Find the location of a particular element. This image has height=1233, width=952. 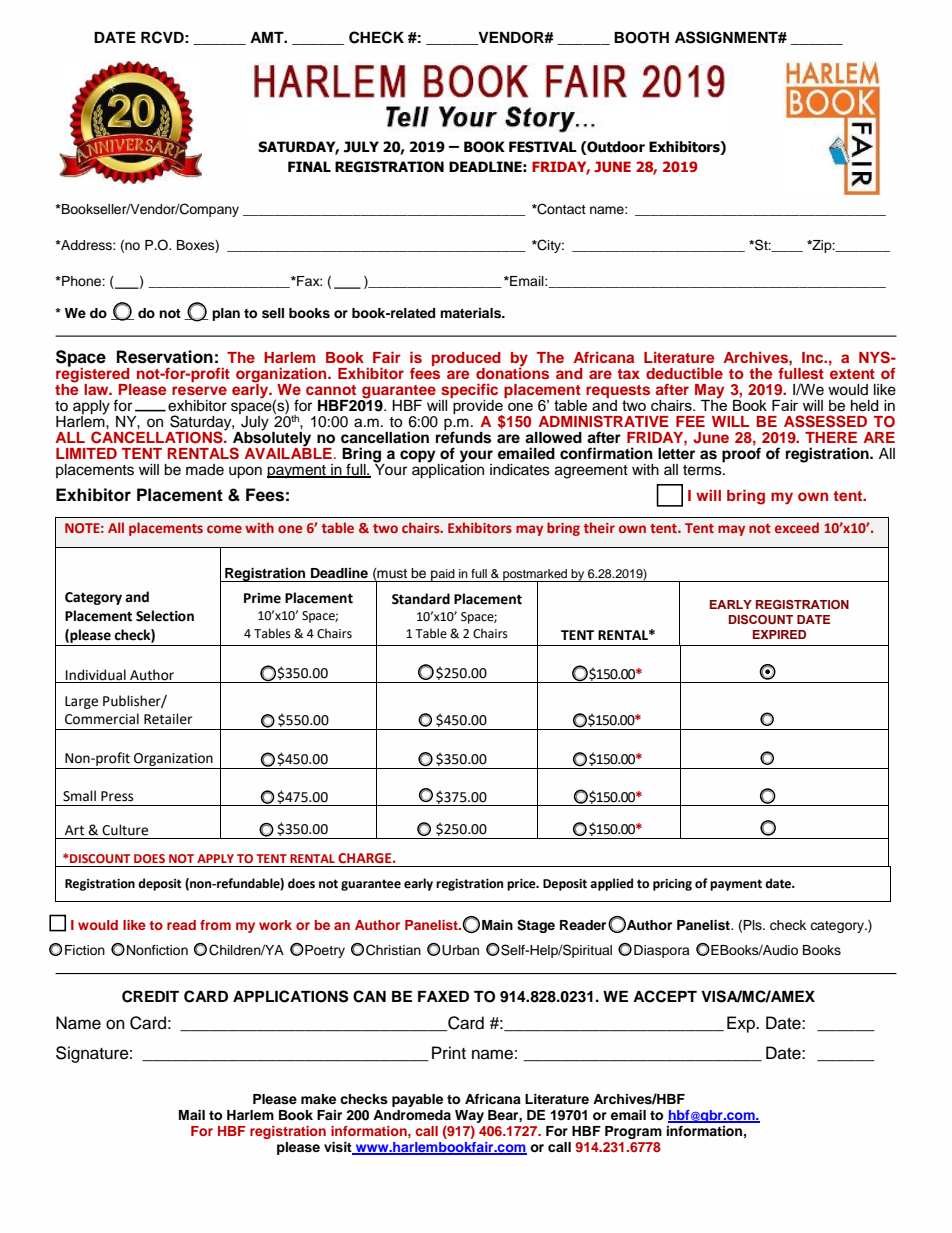

ASSESSED is located at coordinates (825, 421).
